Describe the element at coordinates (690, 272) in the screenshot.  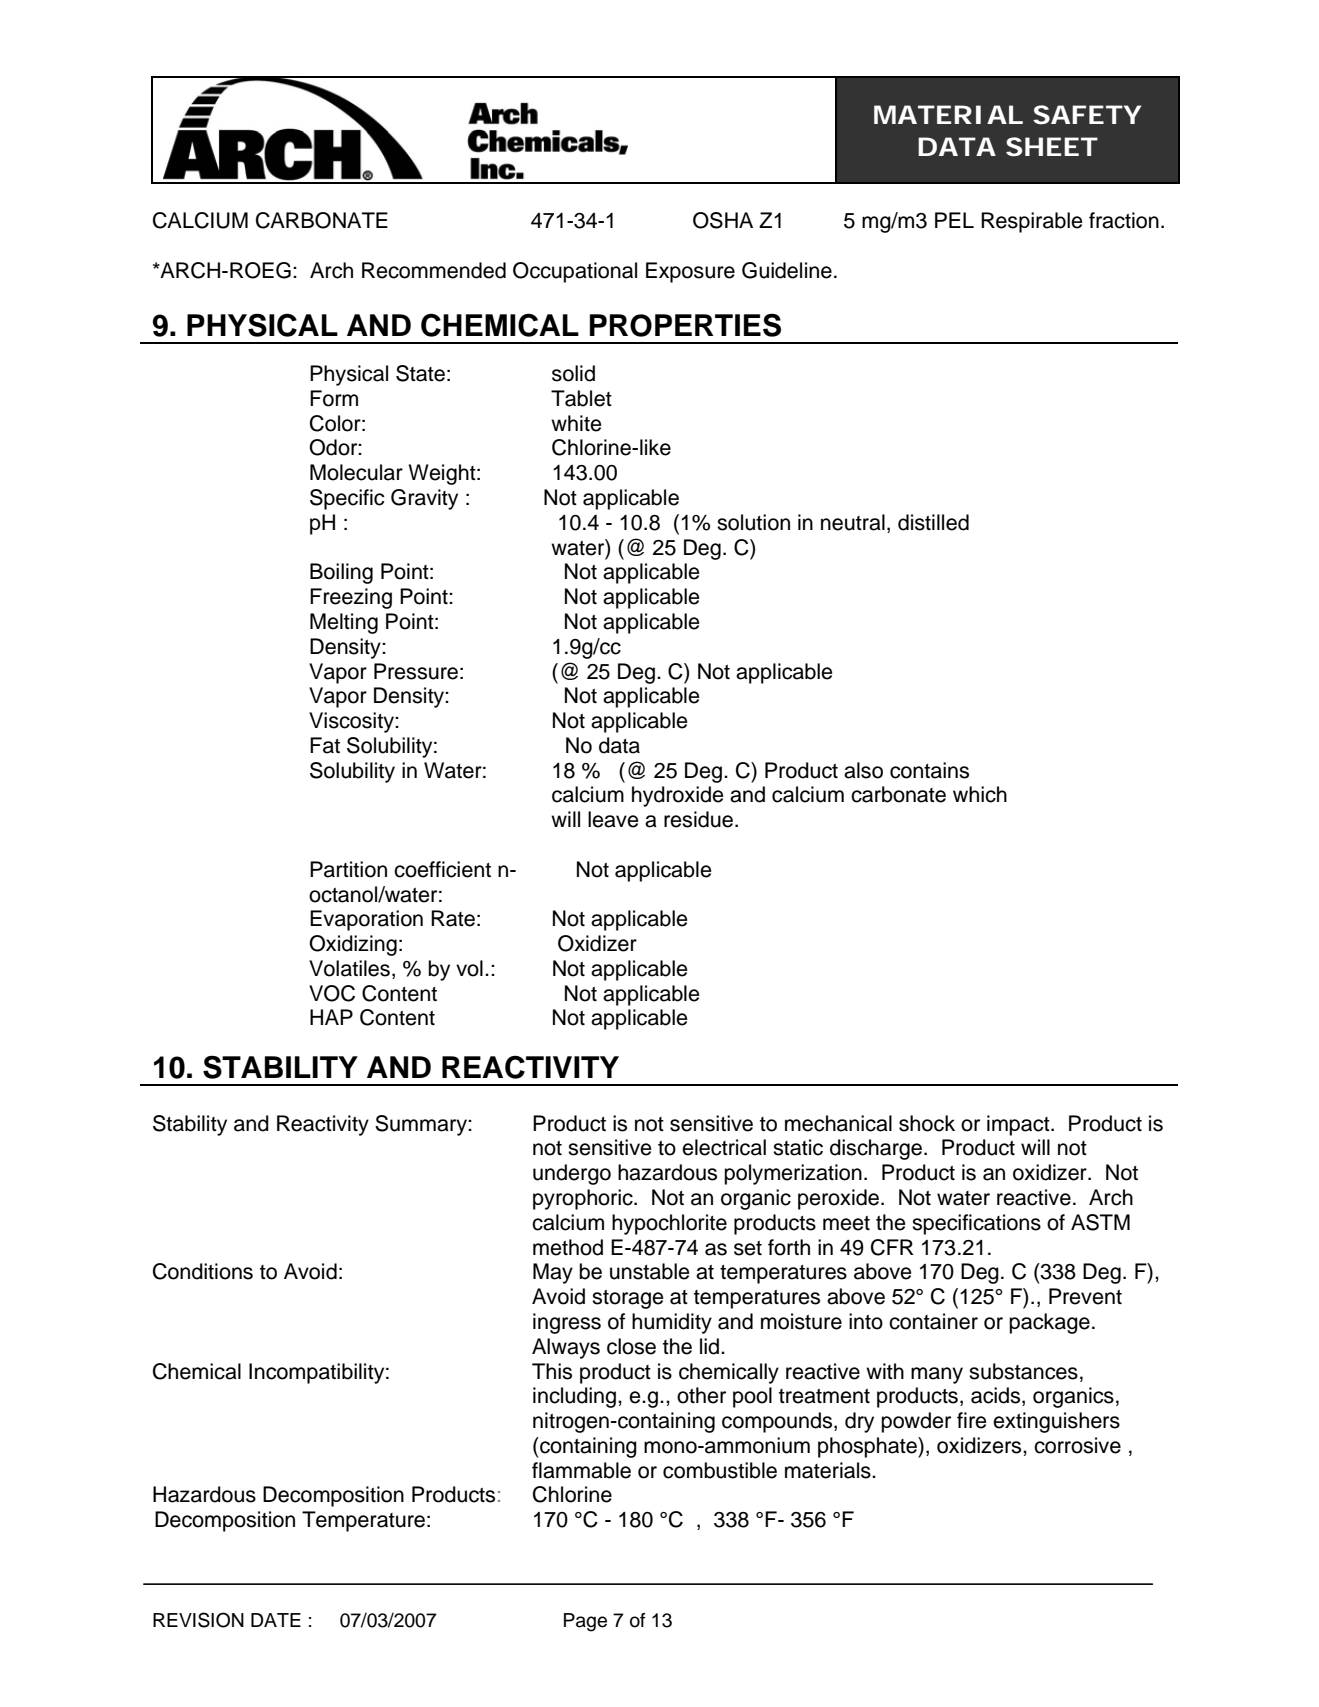
I see `Exposure` at that location.
